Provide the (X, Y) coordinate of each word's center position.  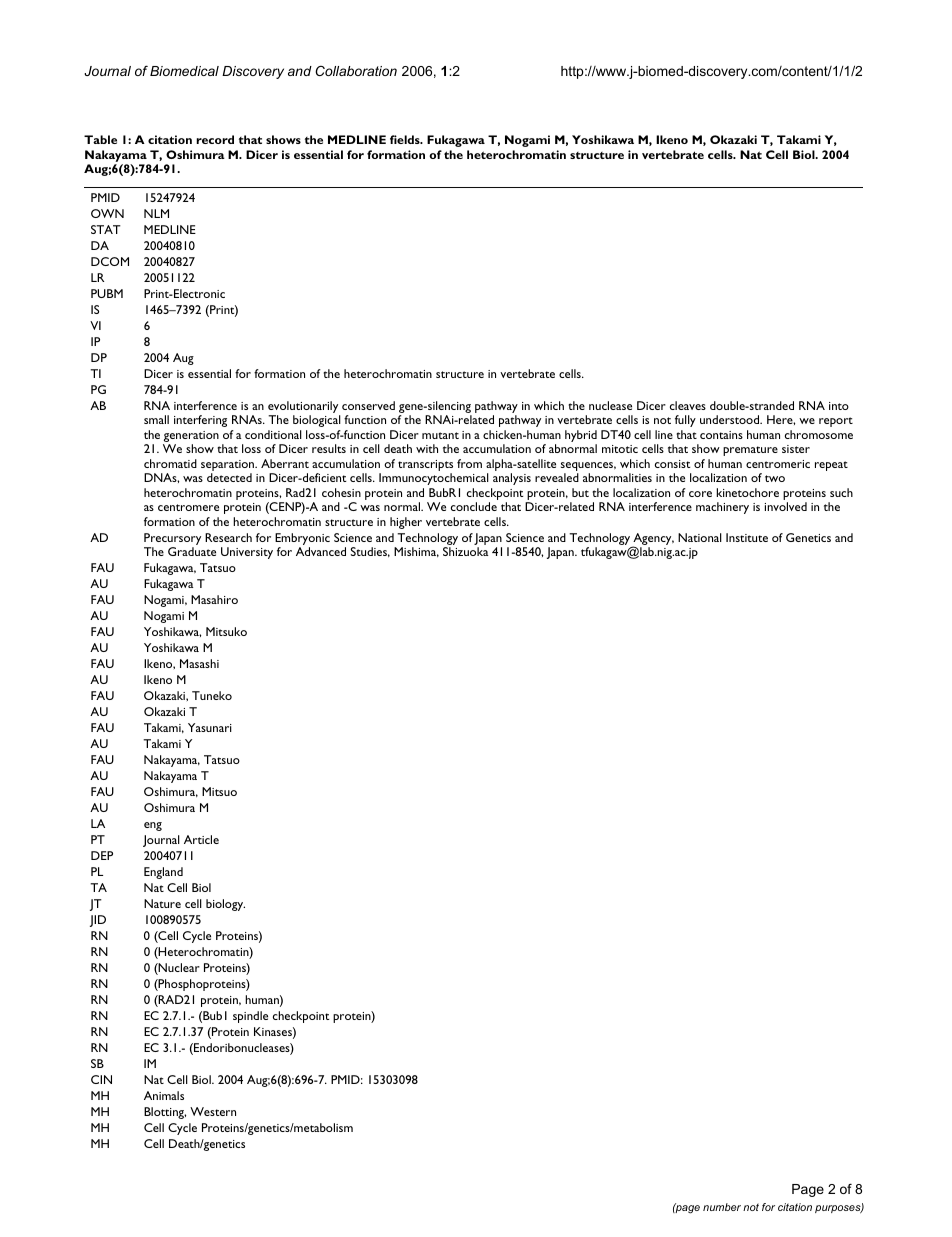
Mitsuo (219, 791)
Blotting (165, 1113)
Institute (747, 537)
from (469, 463)
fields (406, 139)
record (215, 139)
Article (201, 839)
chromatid (170, 463)
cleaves (688, 405)
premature (750, 451)
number (722, 1207)
